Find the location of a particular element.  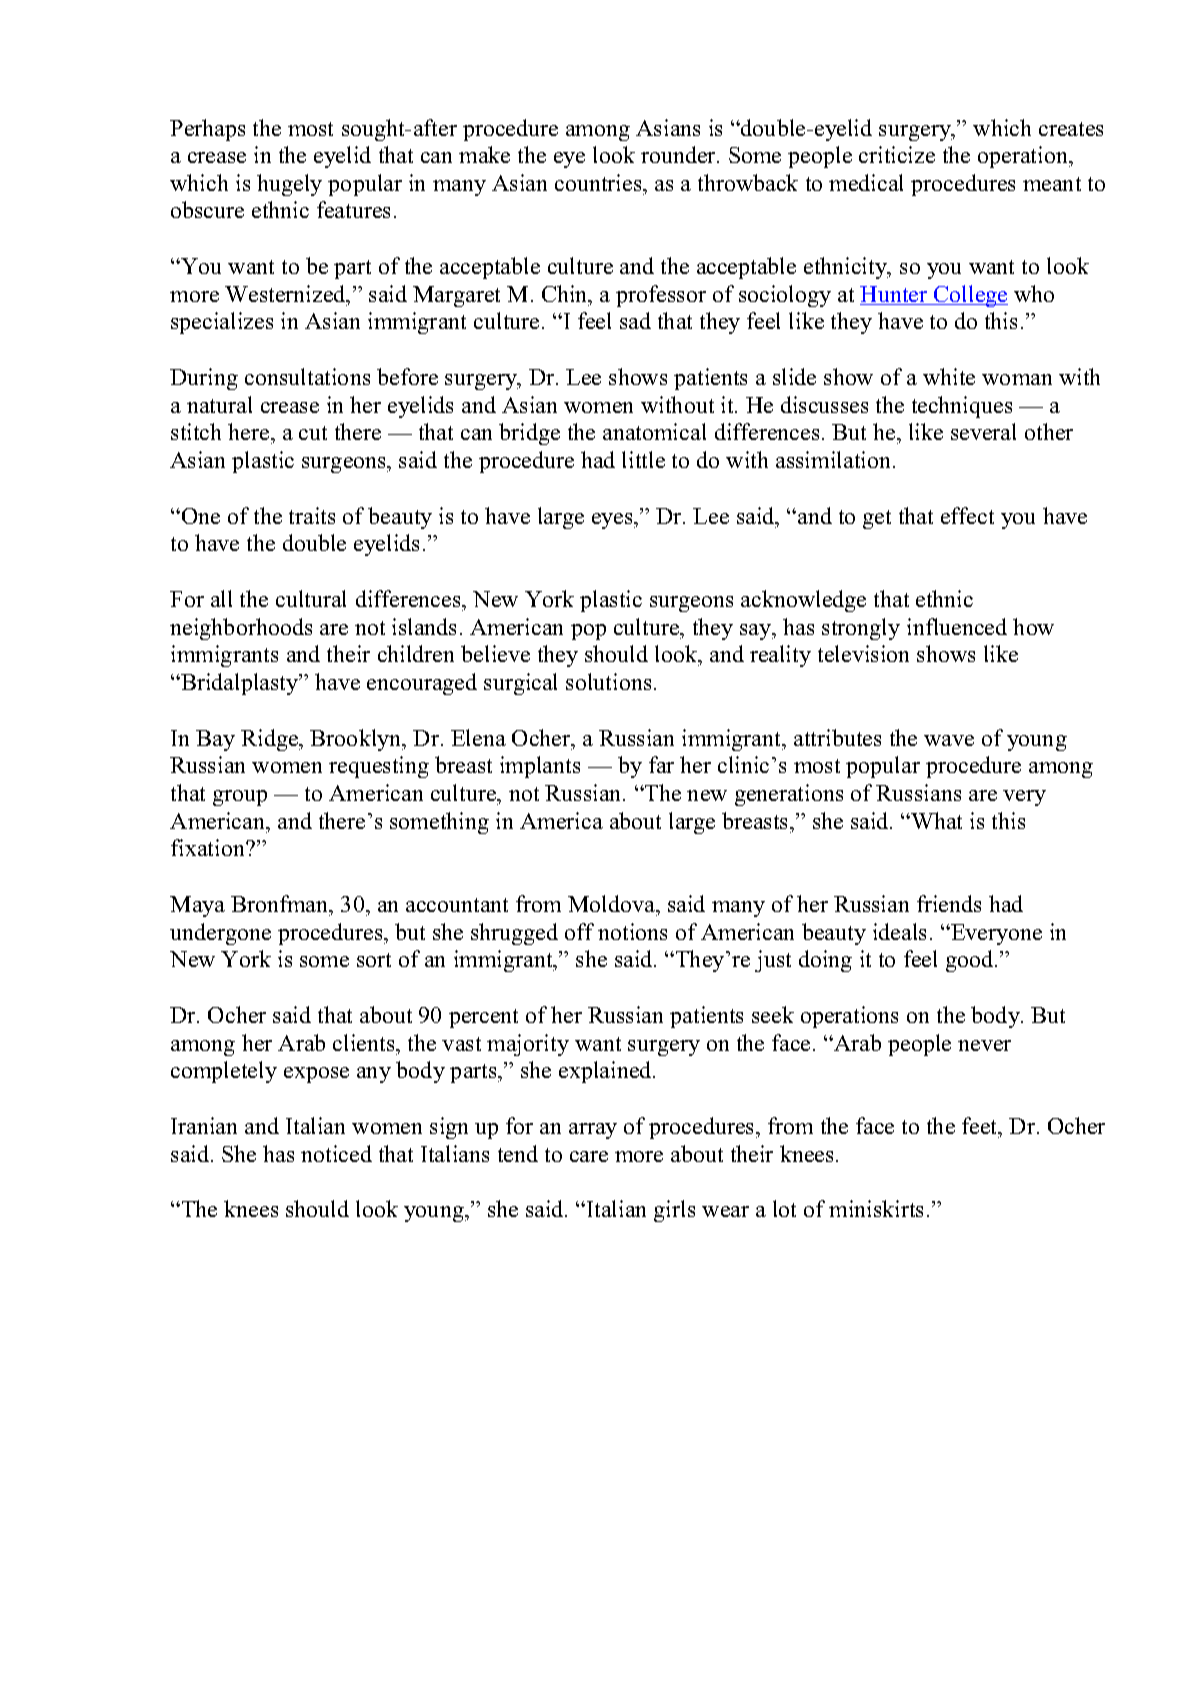

What is located at coordinates (935, 820).
